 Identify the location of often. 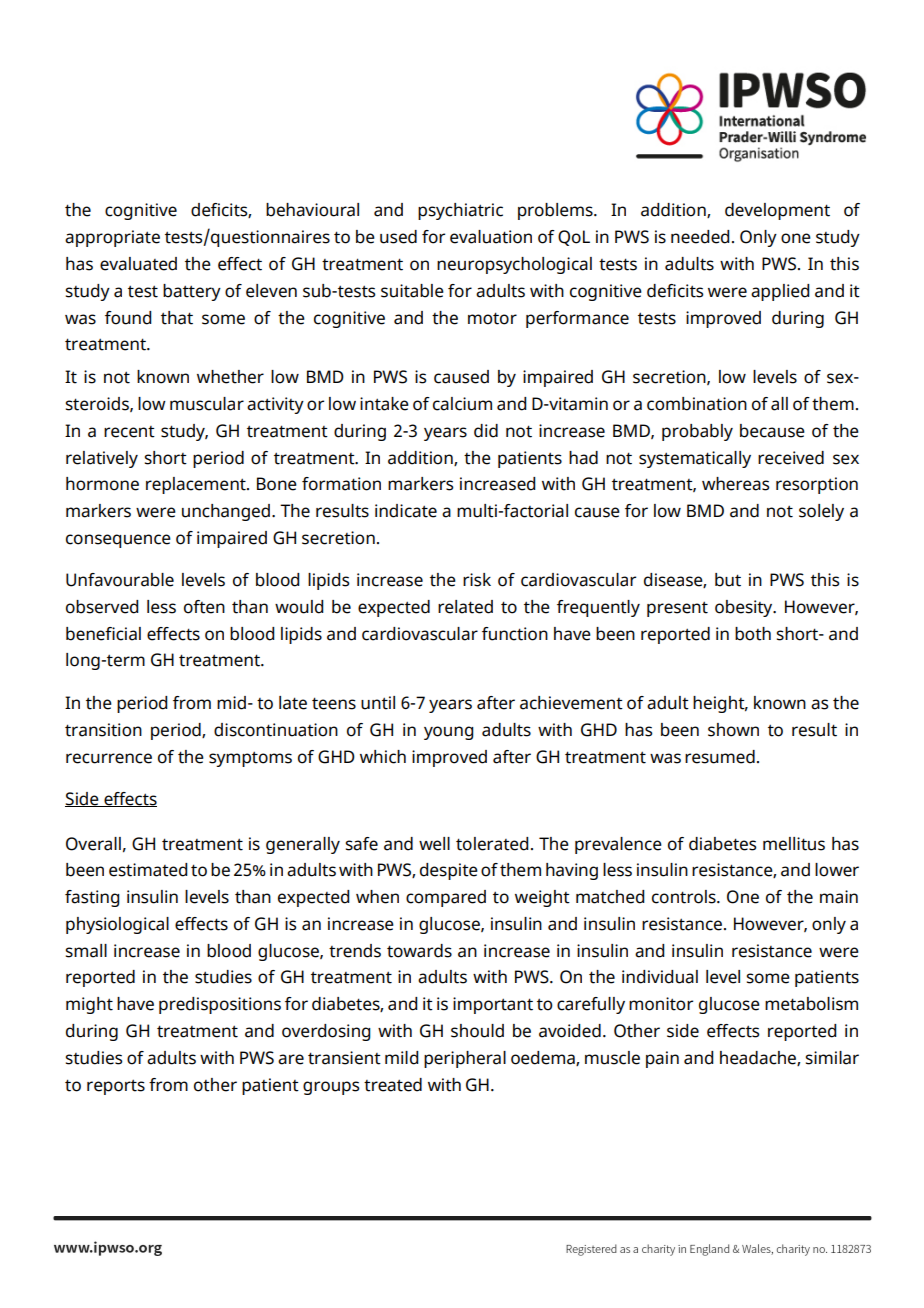
(204, 607).
